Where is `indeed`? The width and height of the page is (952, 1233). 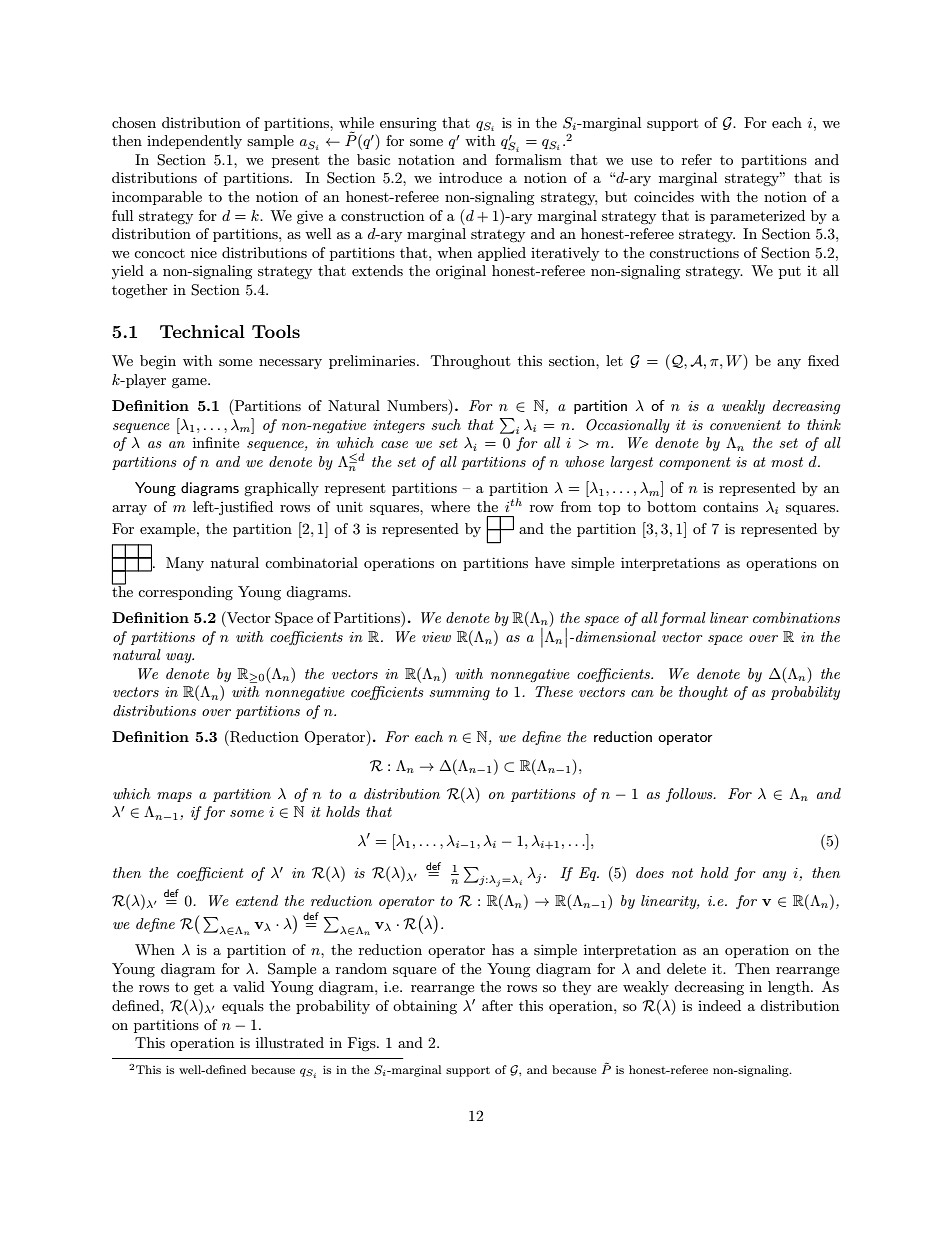 indeed is located at coordinates (719, 1005).
